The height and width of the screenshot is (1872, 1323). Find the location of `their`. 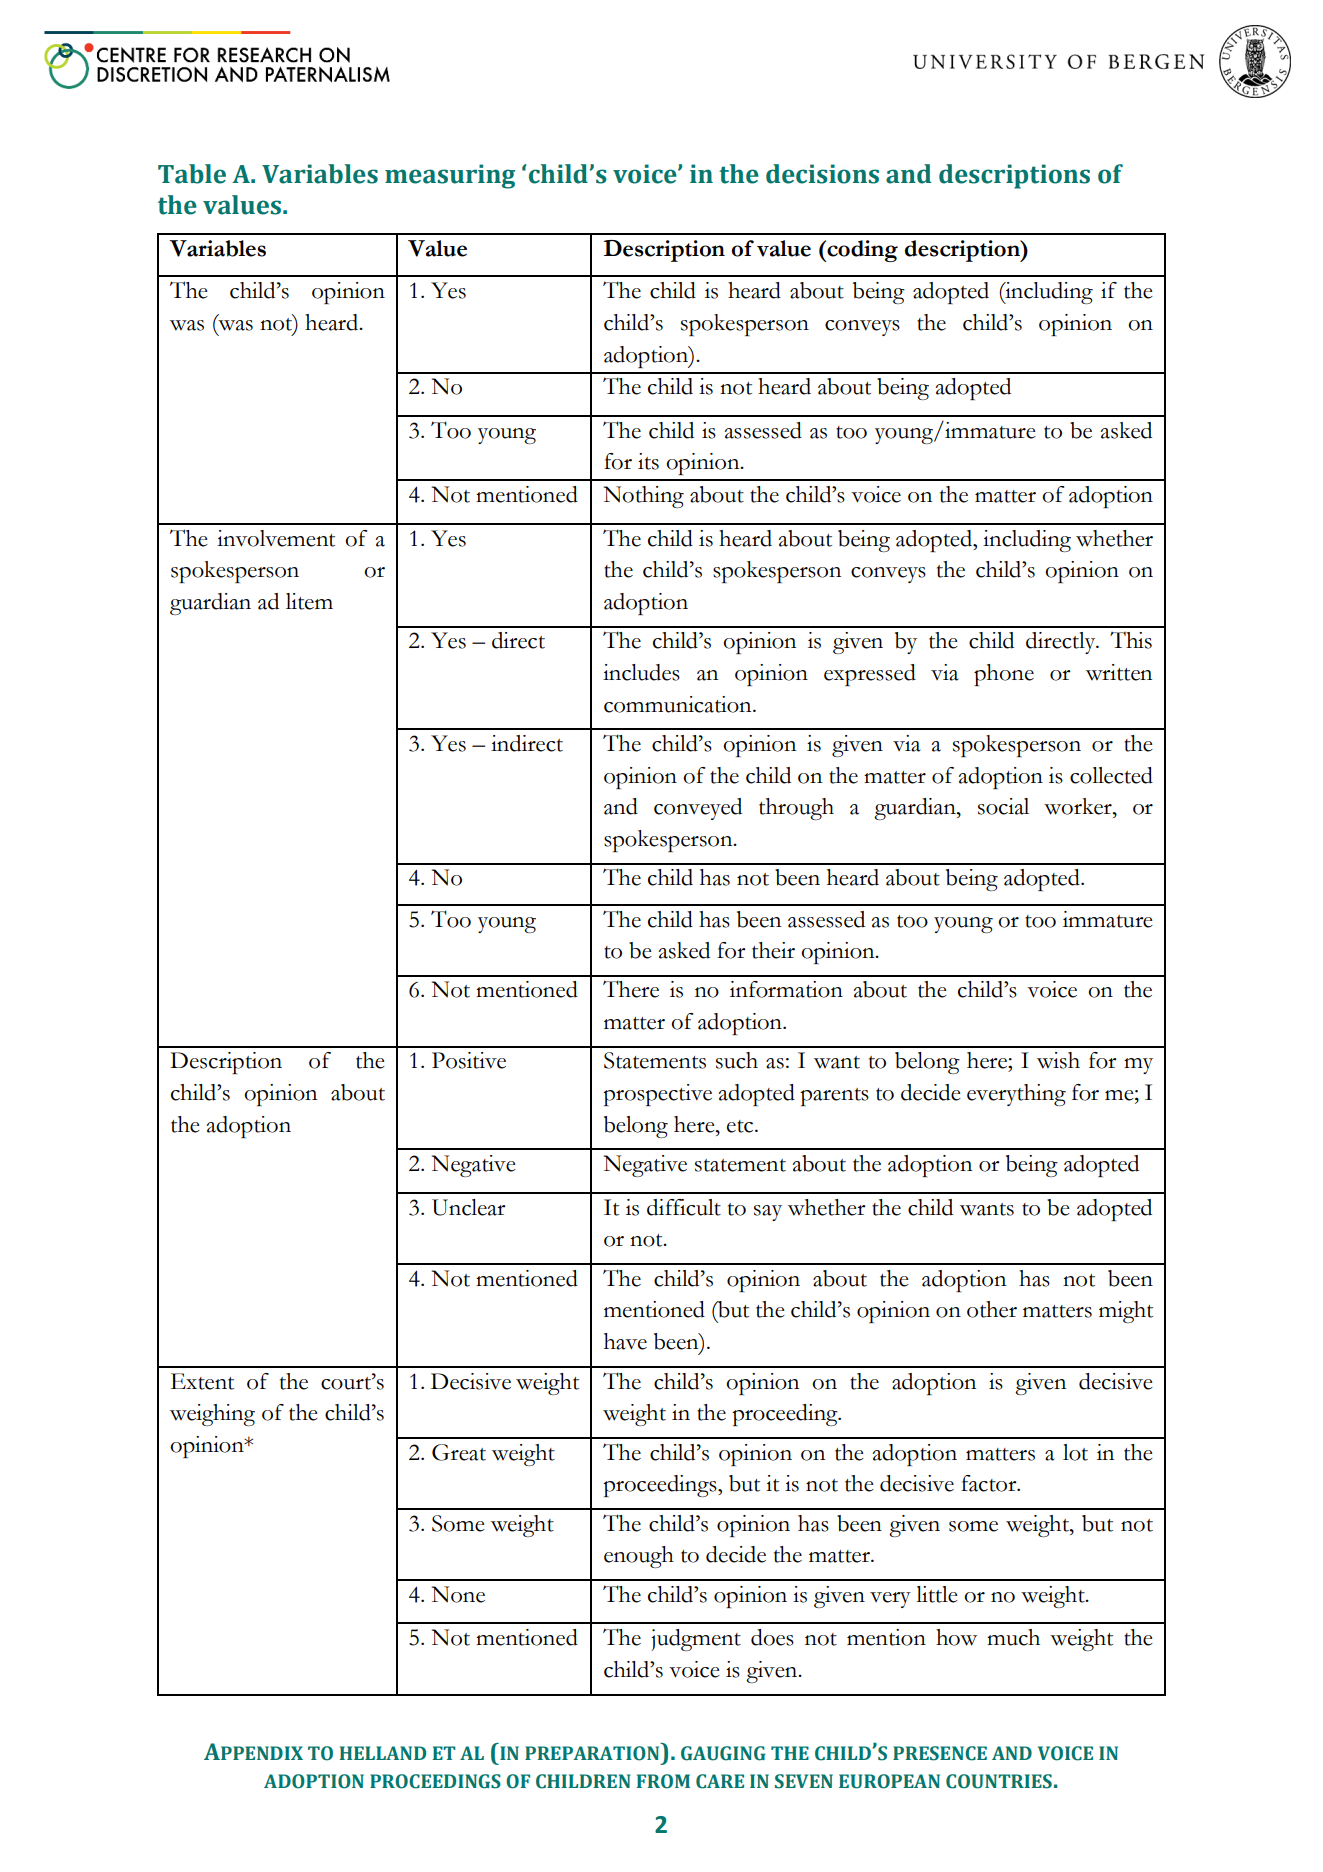

their is located at coordinates (773, 950).
